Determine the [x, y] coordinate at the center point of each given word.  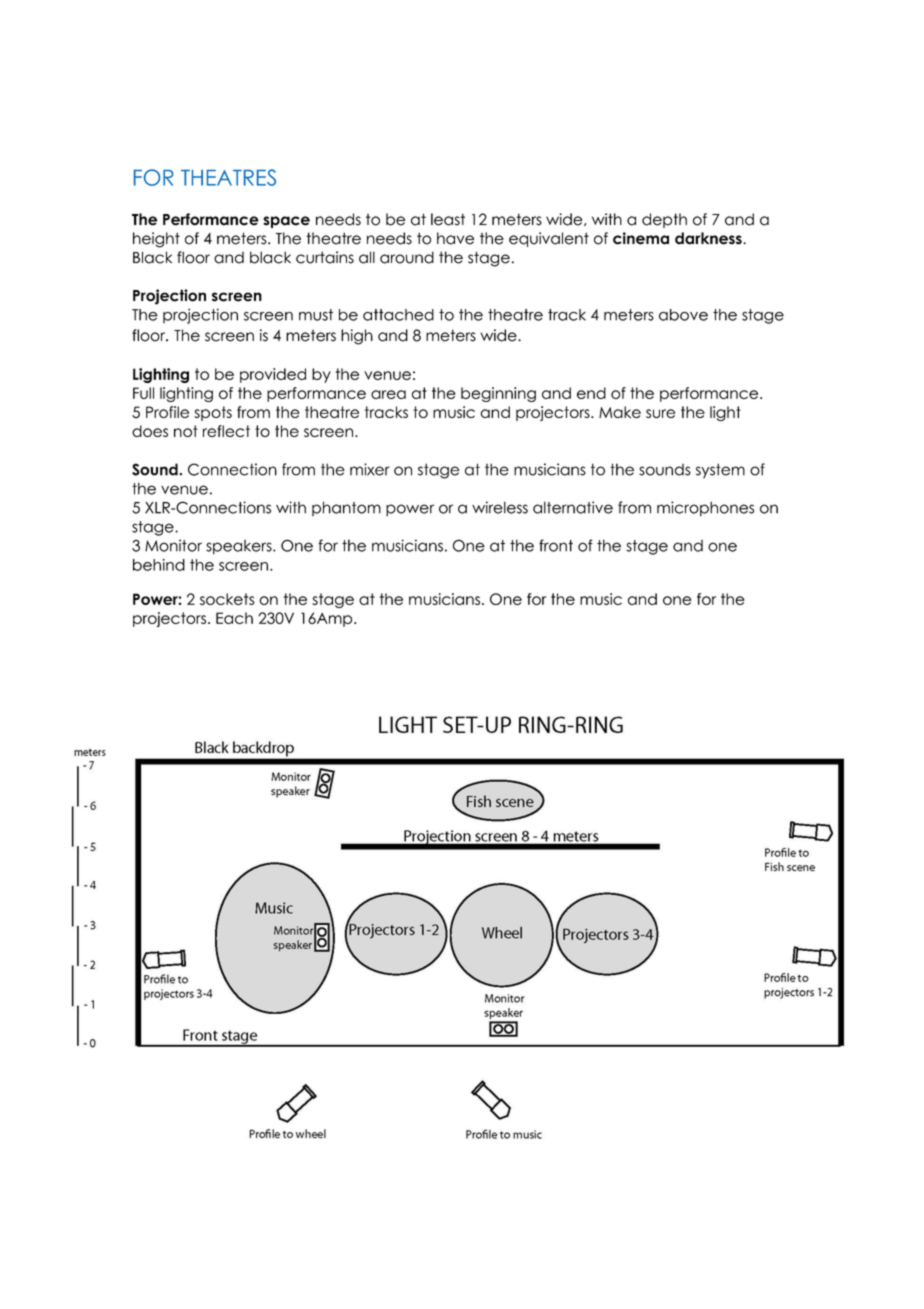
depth [664, 220]
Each [234, 618]
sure [660, 413]
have [455, 238]
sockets [227, 599]
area [388, 394]
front [556, 545]
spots [213, 413]
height [156, 240]
